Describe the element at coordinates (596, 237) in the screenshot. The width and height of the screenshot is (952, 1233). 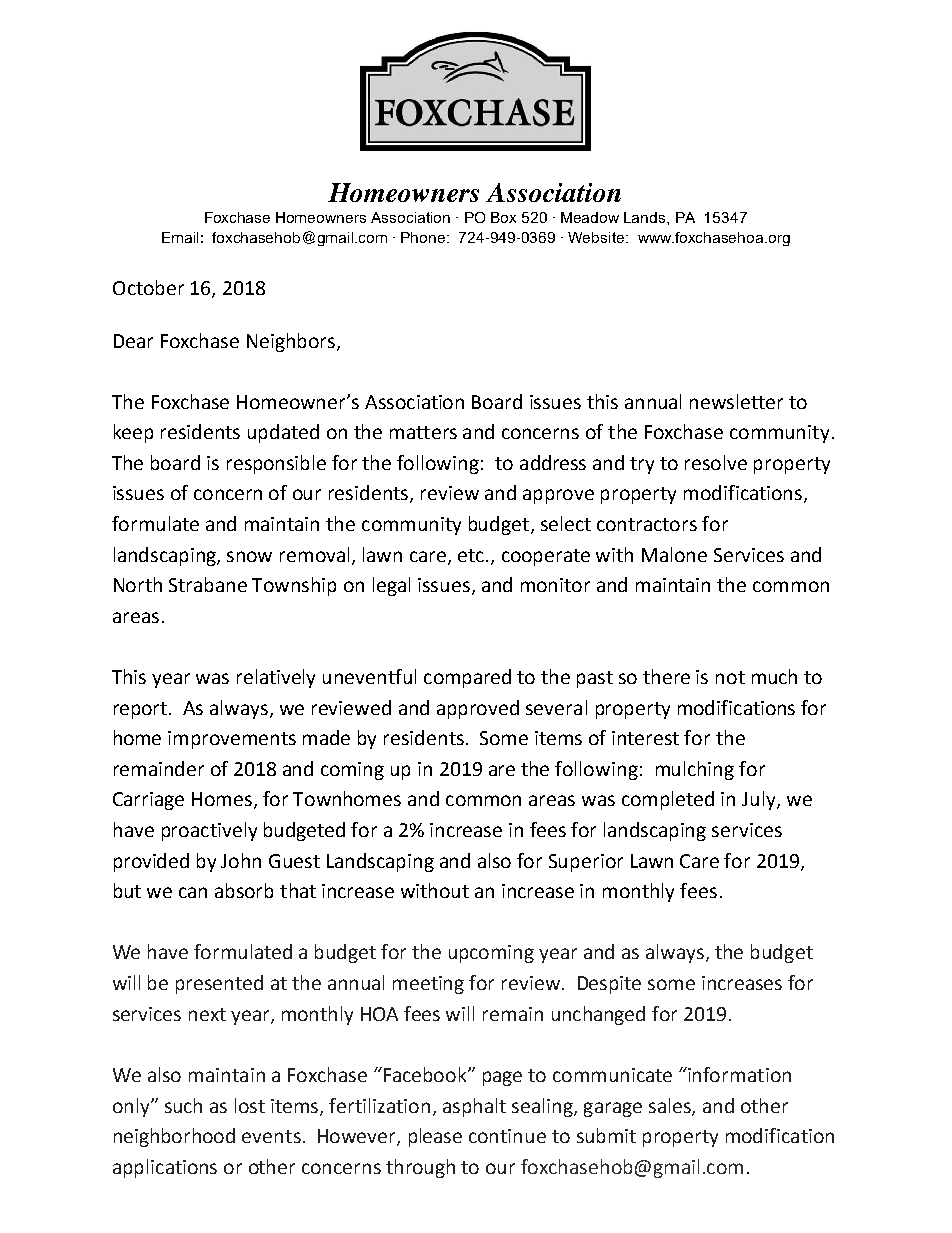
I see `Website` at that location.
